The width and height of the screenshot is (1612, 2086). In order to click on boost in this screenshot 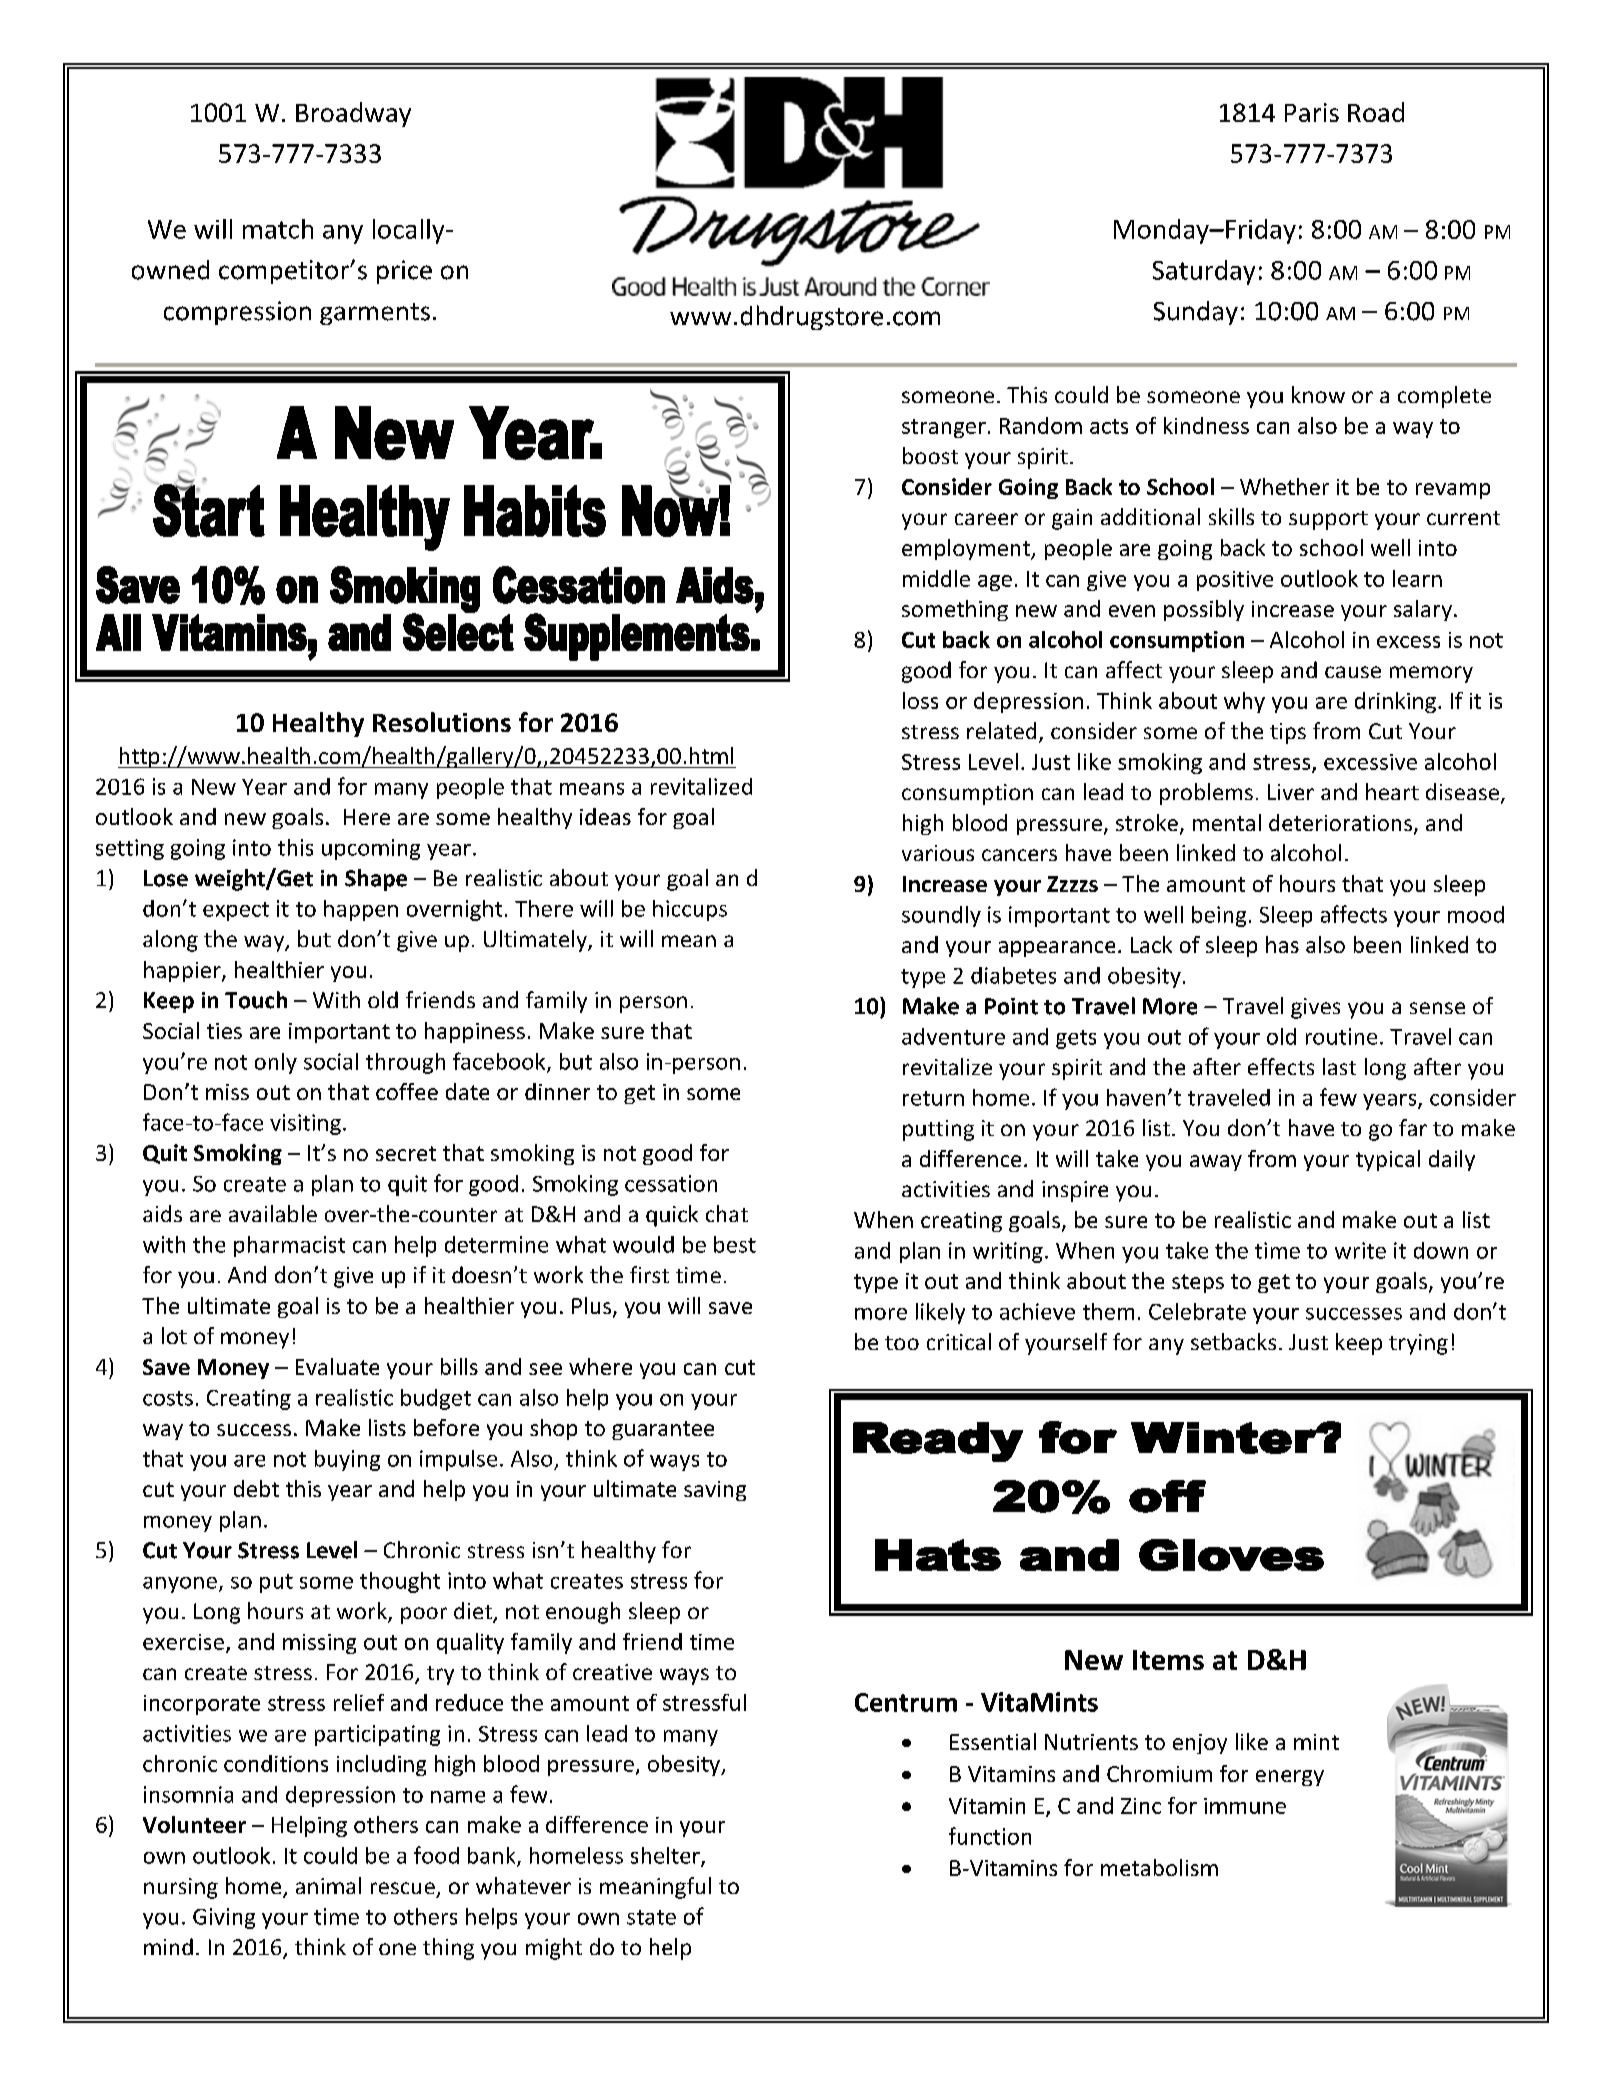, I will do `click(930, 455)`.
